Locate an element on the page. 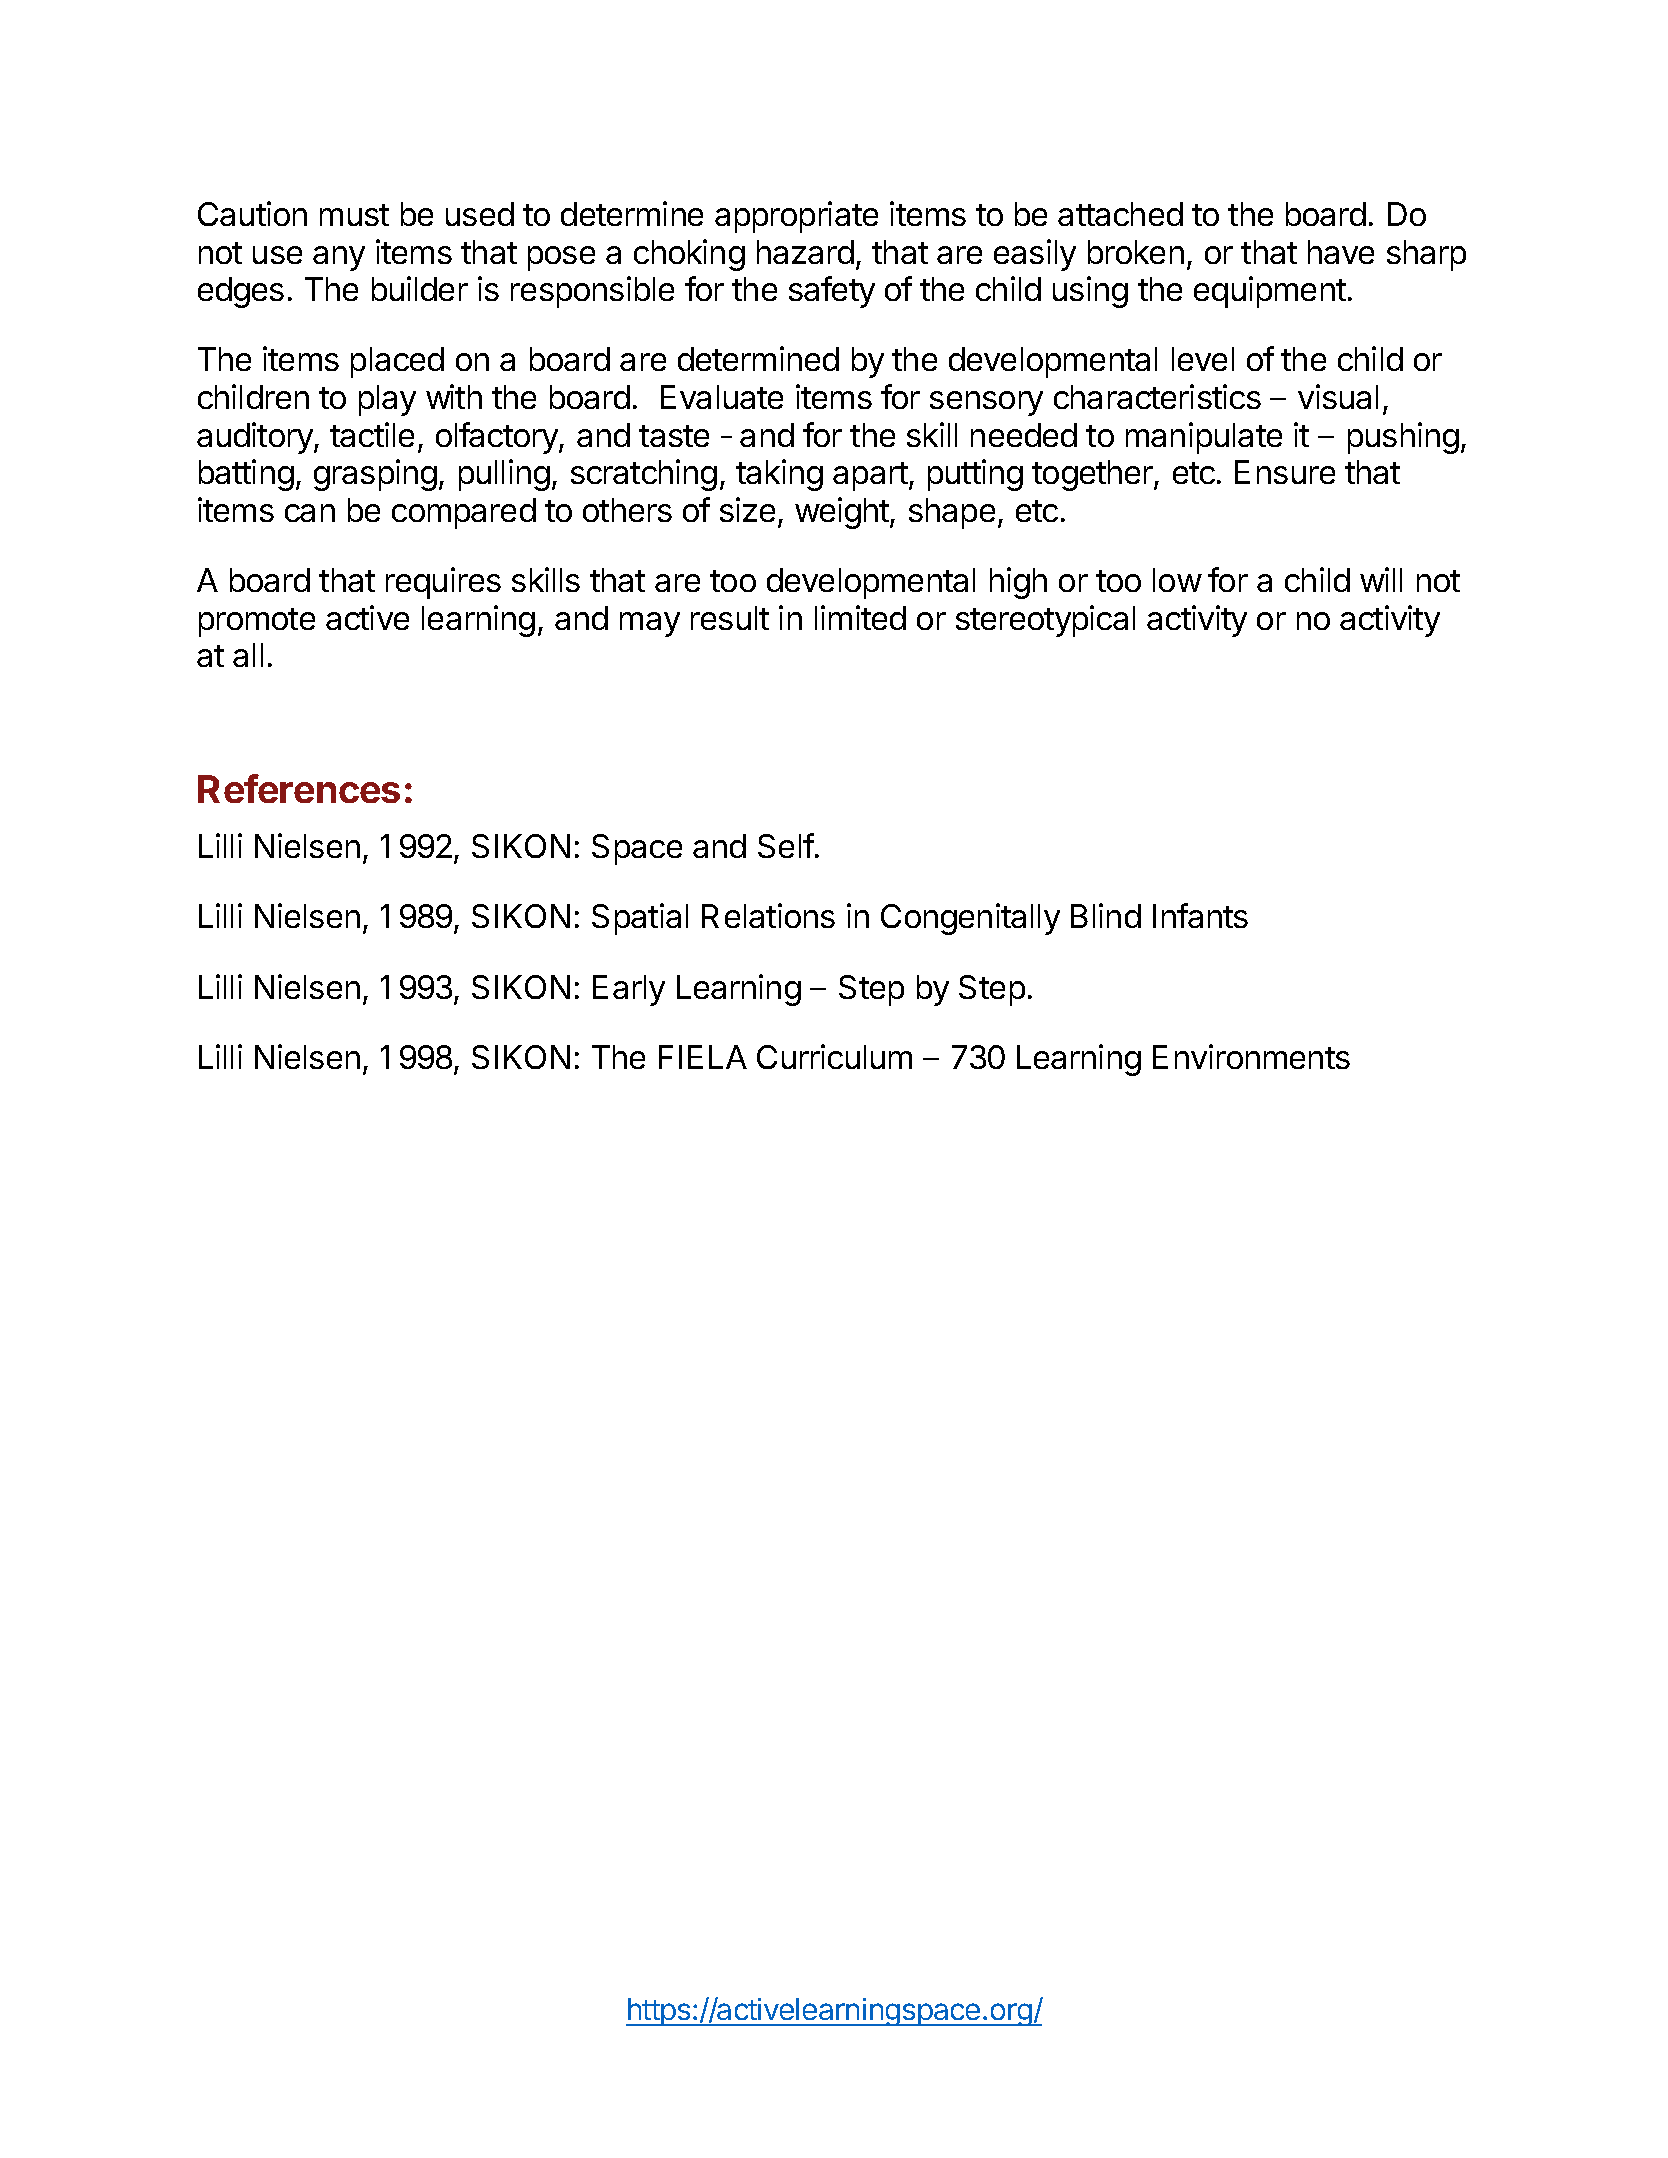 The width and height of the page is (1668, 2158). Infants is located at coordinates (1200, 915).
